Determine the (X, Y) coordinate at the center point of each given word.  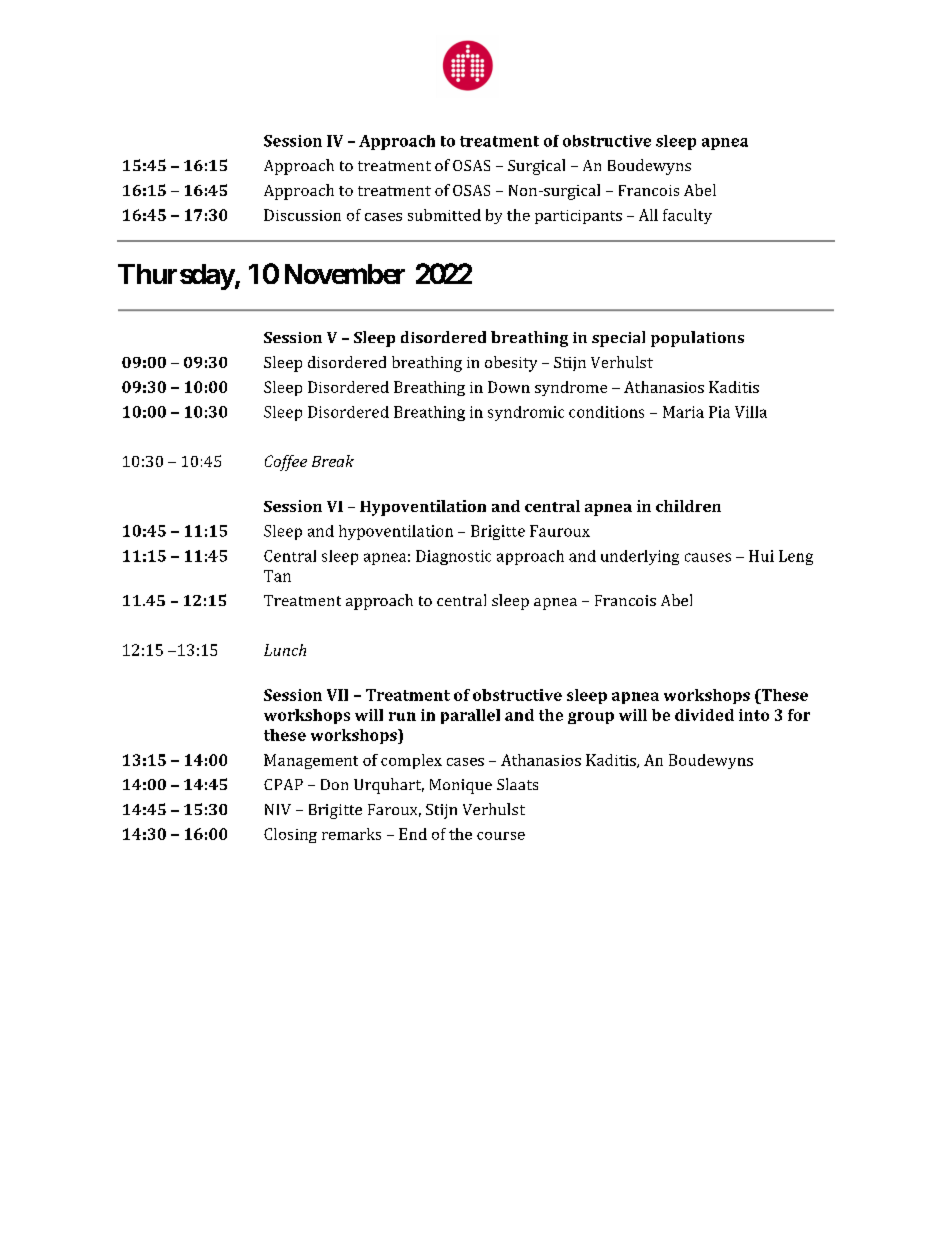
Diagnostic (453, 557)
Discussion (302, 215)
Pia (719, 412)
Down (509, 387)
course (501, 836)
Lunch (285, 650)
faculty (687, 216)
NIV (278, 809)
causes (708, 557)
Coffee (286, 463)
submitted (444, 215)
